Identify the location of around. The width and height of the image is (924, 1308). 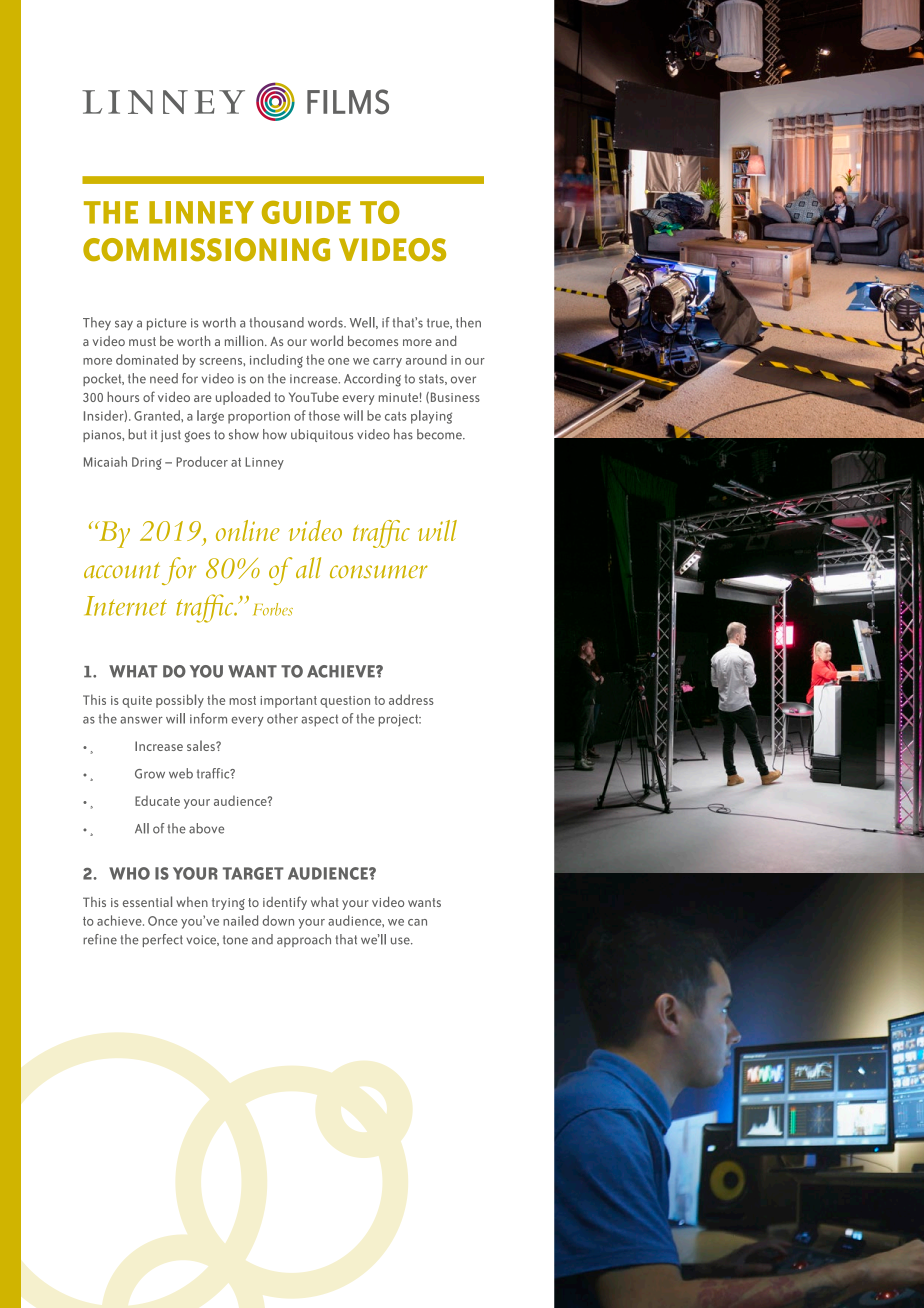
(426, 359).
